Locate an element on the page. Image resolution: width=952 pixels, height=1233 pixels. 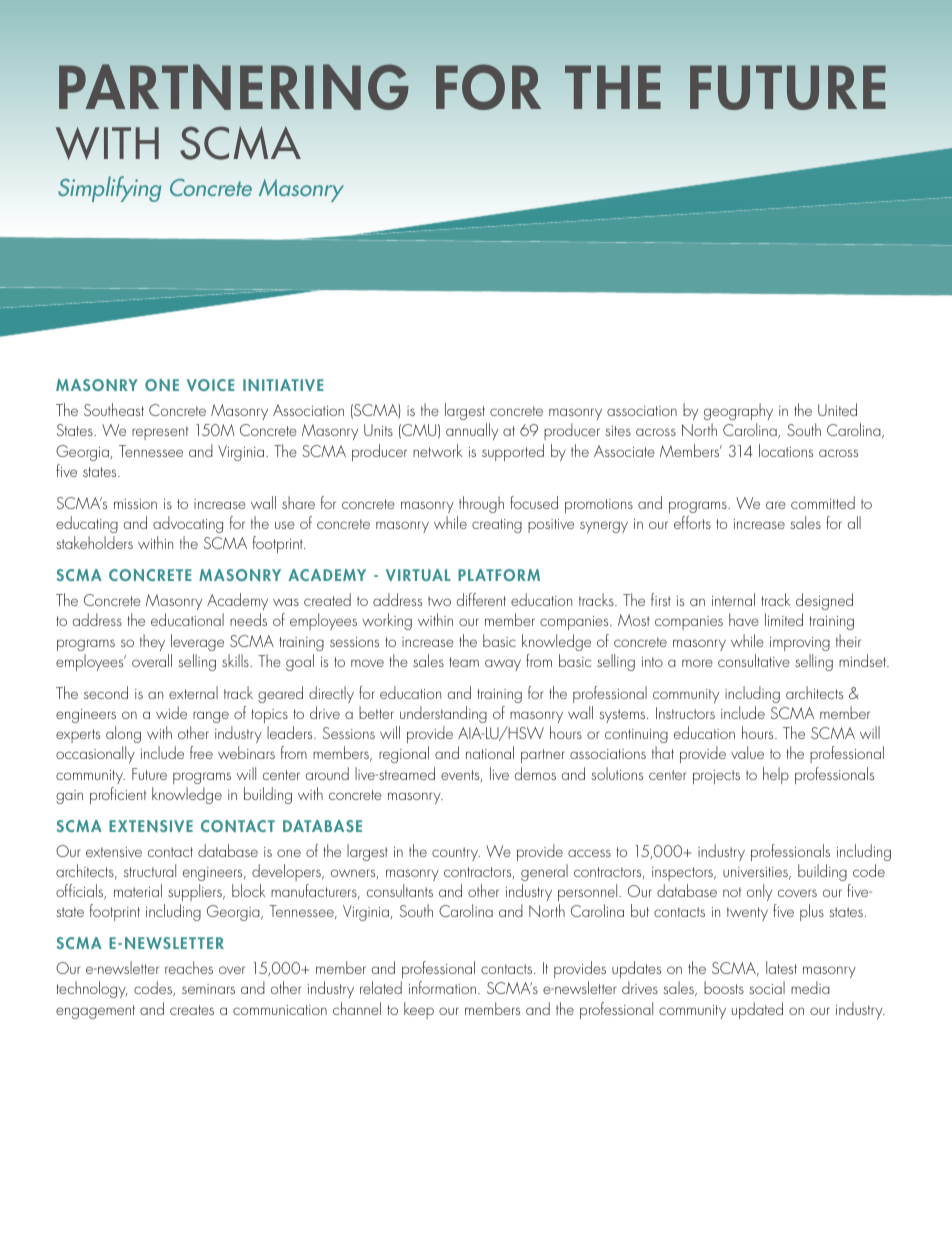
annually is located at coordinates (472, 431).
